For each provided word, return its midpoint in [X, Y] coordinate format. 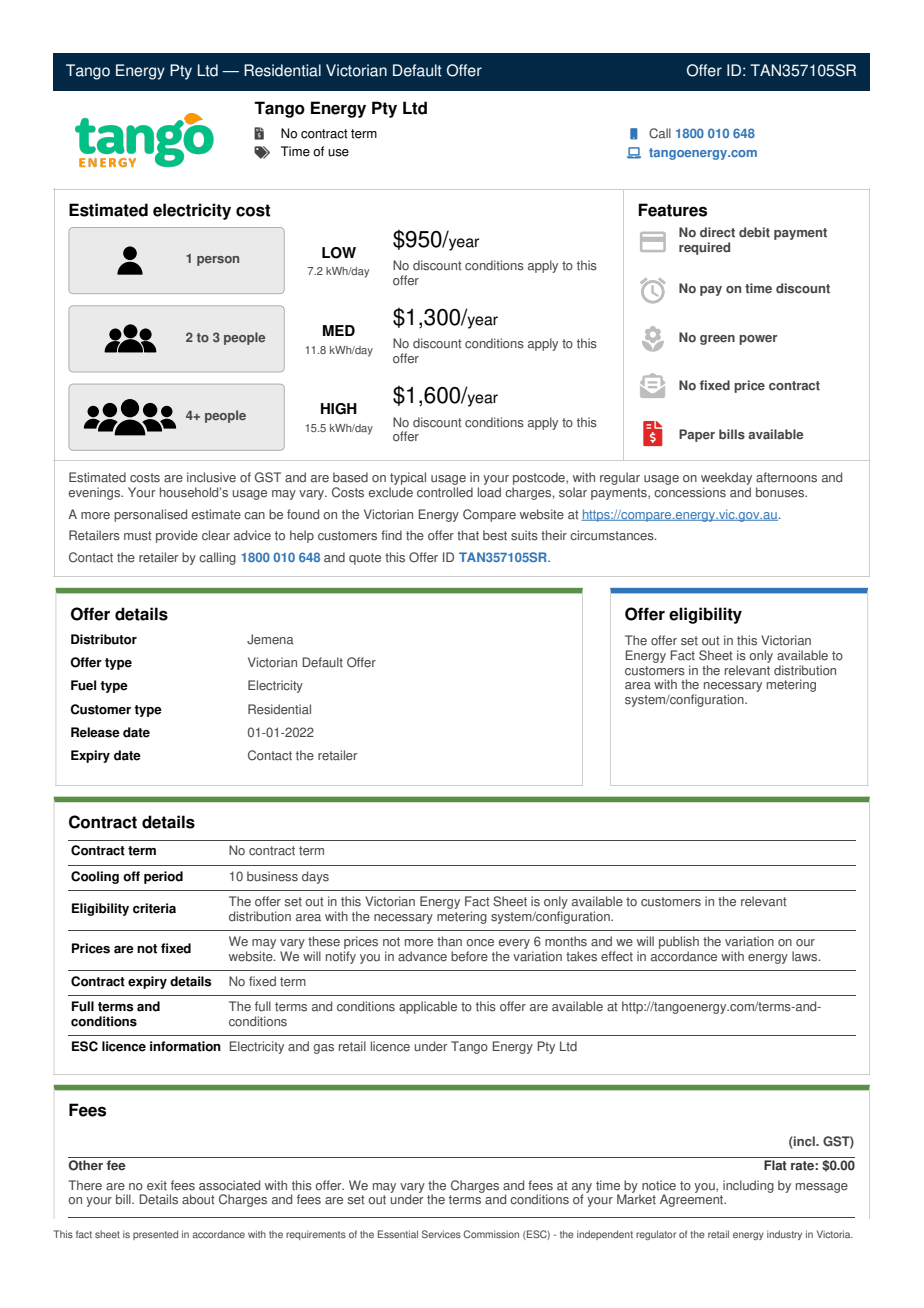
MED [339, 330]
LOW [339, 253]
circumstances [613, 535]
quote [365, 559]
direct [717, 232]
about [198, 1199]
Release [95, 732]
